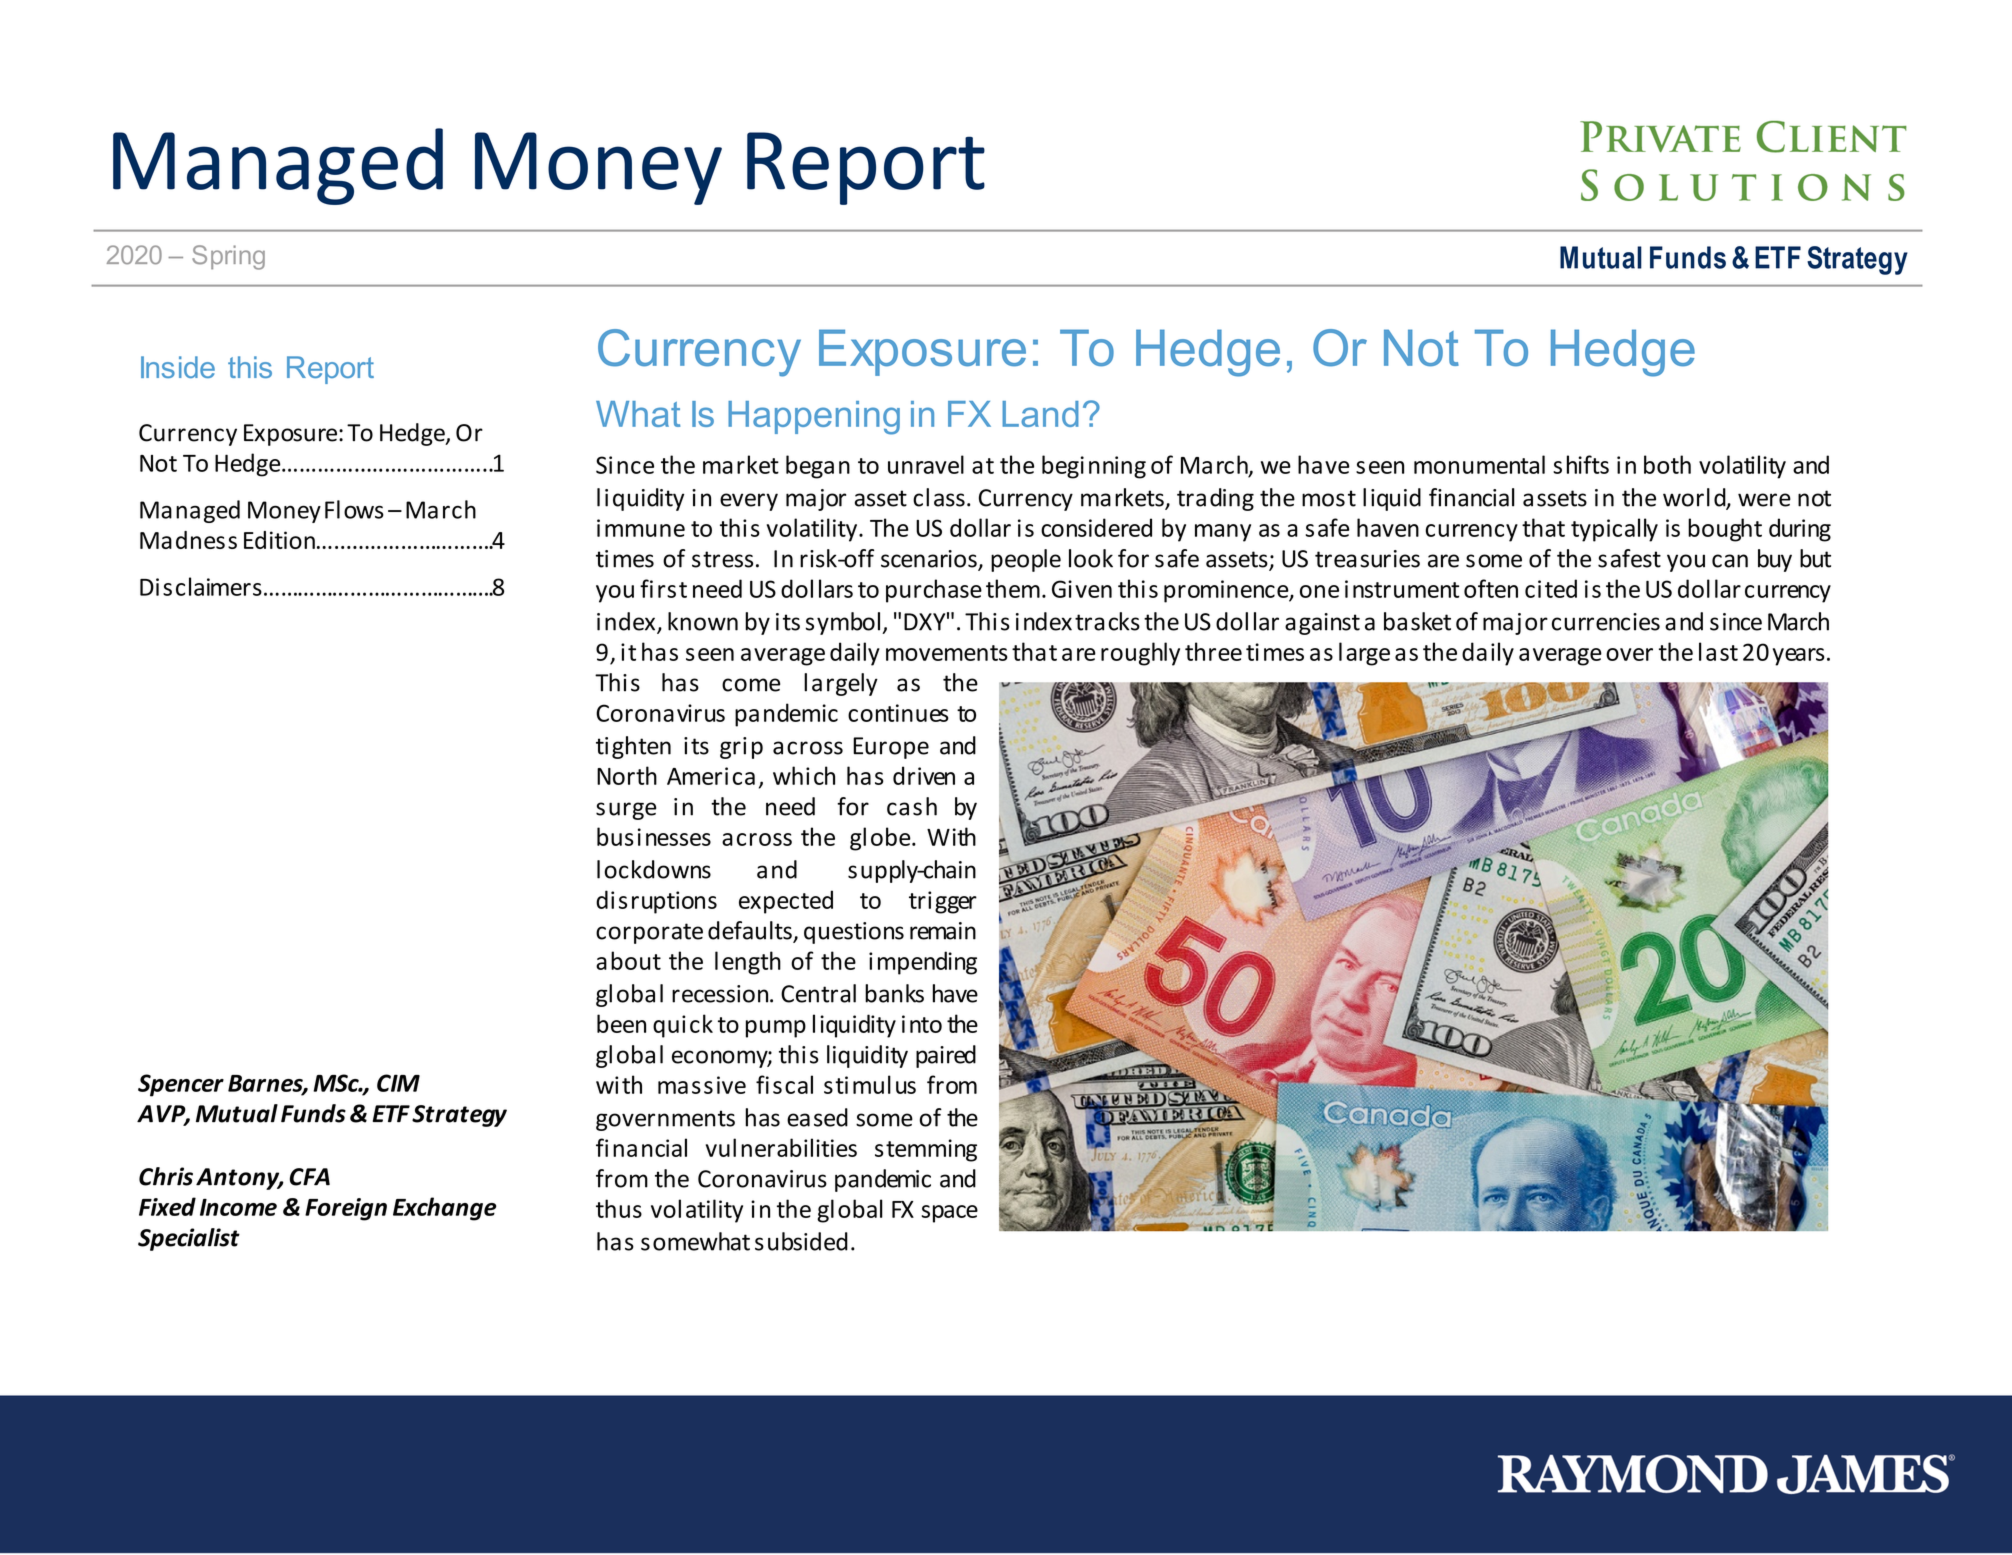  Describe the element at coordinates (228, 257) in the page. I see `Spring` at that location.
